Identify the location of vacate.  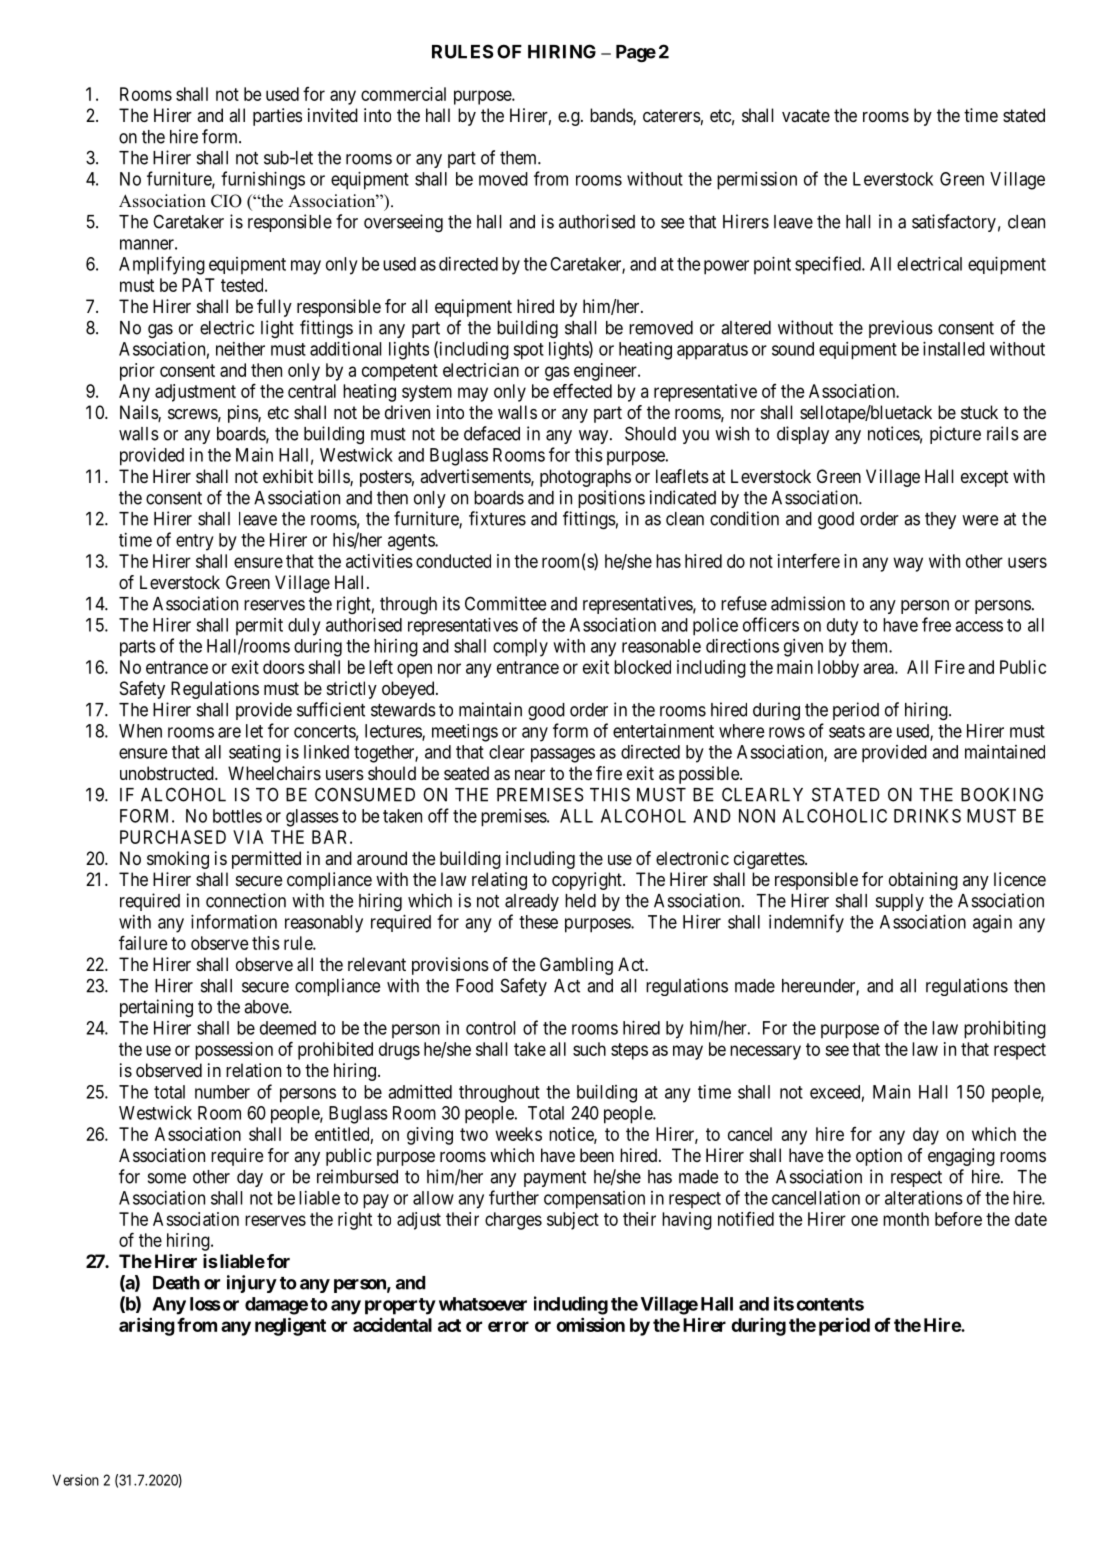
(806, 115).
